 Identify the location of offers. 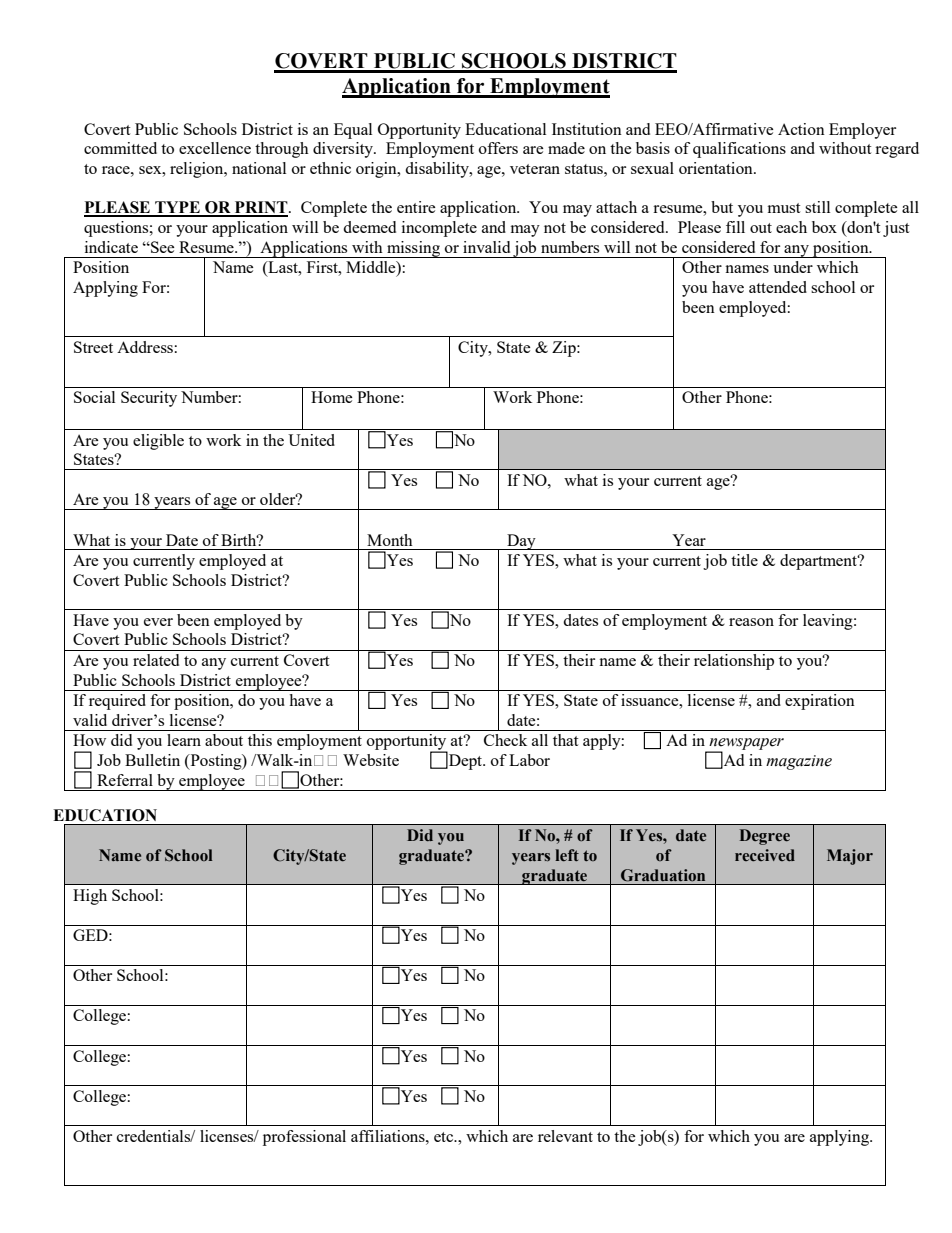
(498, 148).
